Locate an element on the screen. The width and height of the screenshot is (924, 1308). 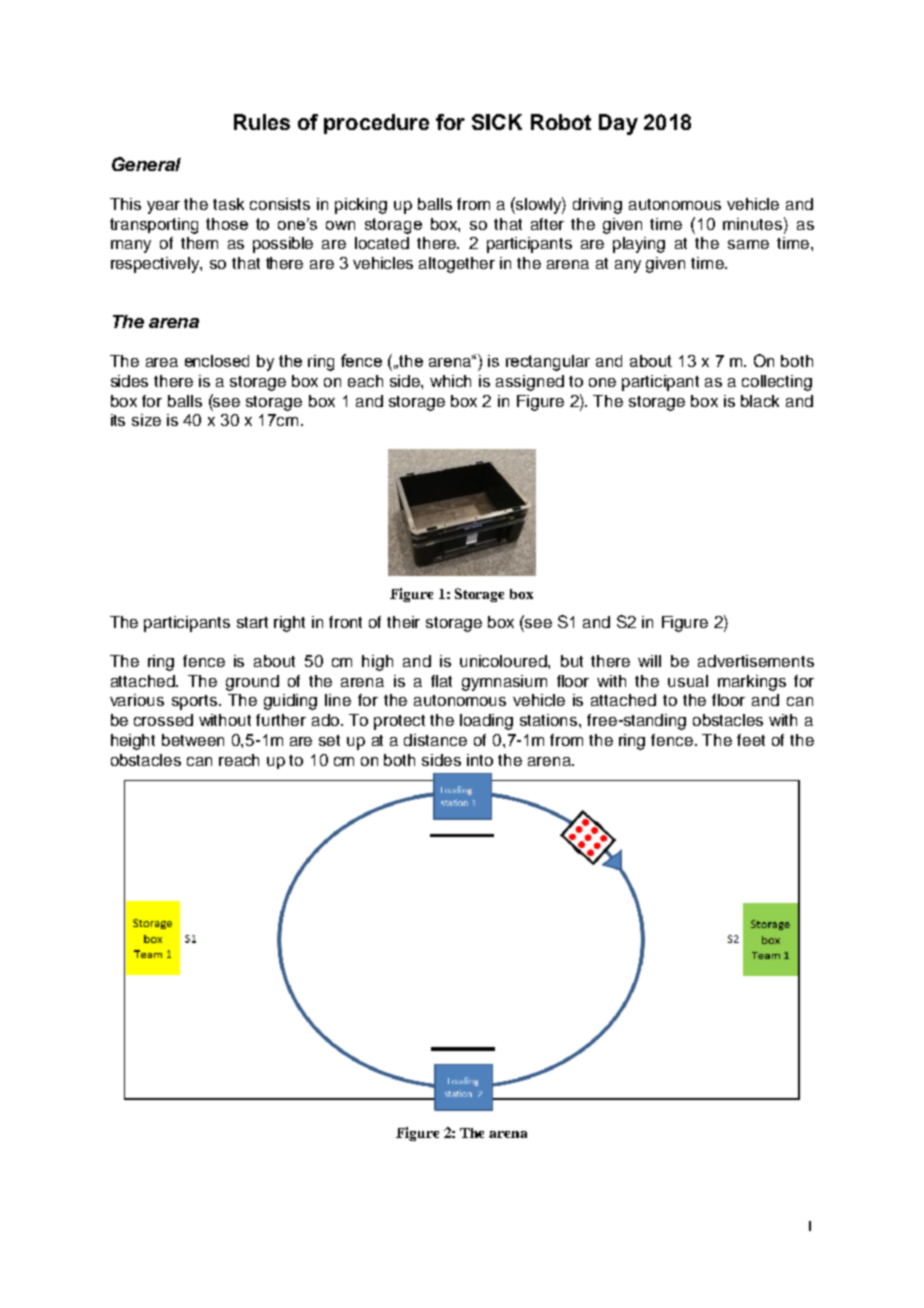
black is located at coordinates (760, 401).
